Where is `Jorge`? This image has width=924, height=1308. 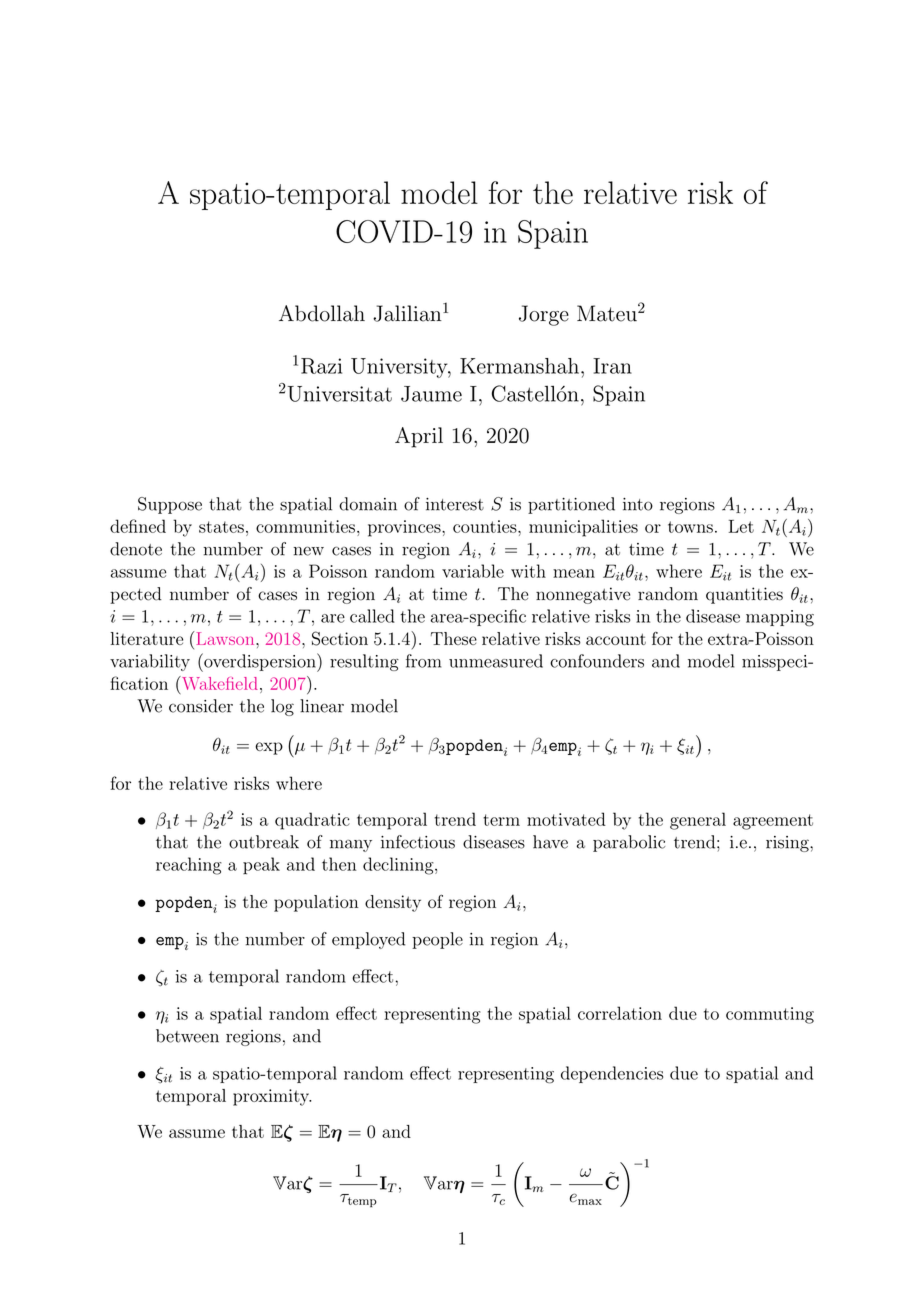 Jorge is located at coordinates (544, 315).
